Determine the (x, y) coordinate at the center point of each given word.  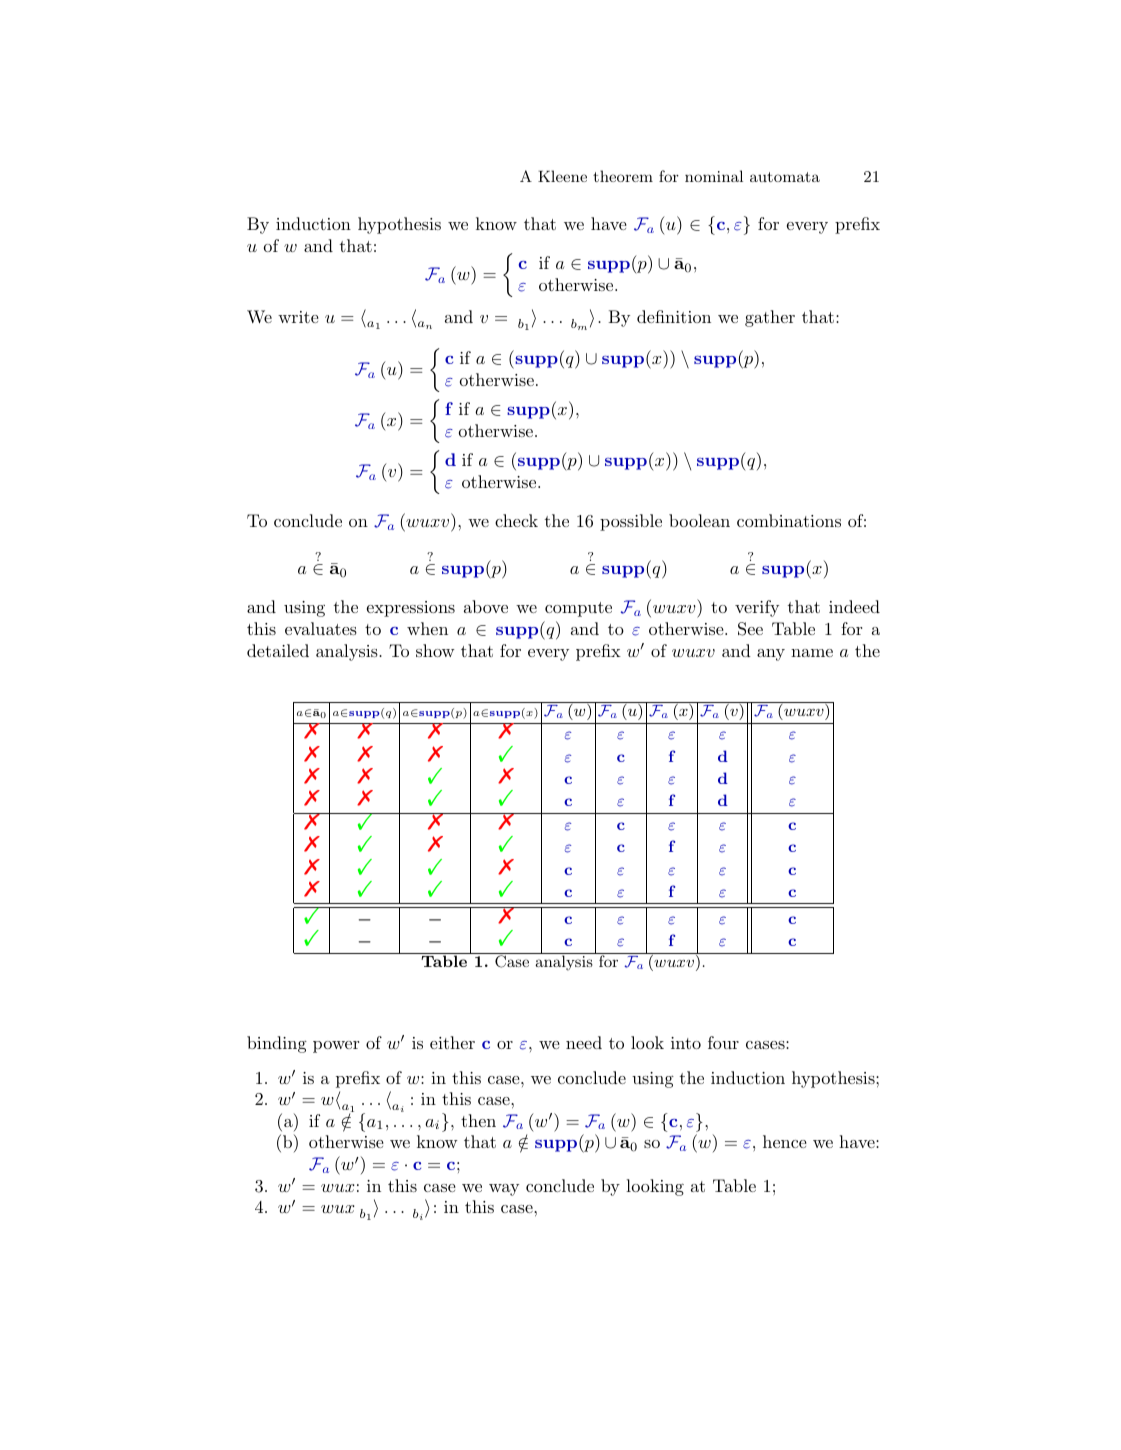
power (336, 1047)
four (723, 1042)
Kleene (562, 176)
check (516, 520)
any (771, 655)
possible (631, 522)
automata (785, 177)
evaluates (321, 628)
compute (578, 609)
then (478, 1120)
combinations (789, 520)
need (584, 1042)
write (298, 317)
